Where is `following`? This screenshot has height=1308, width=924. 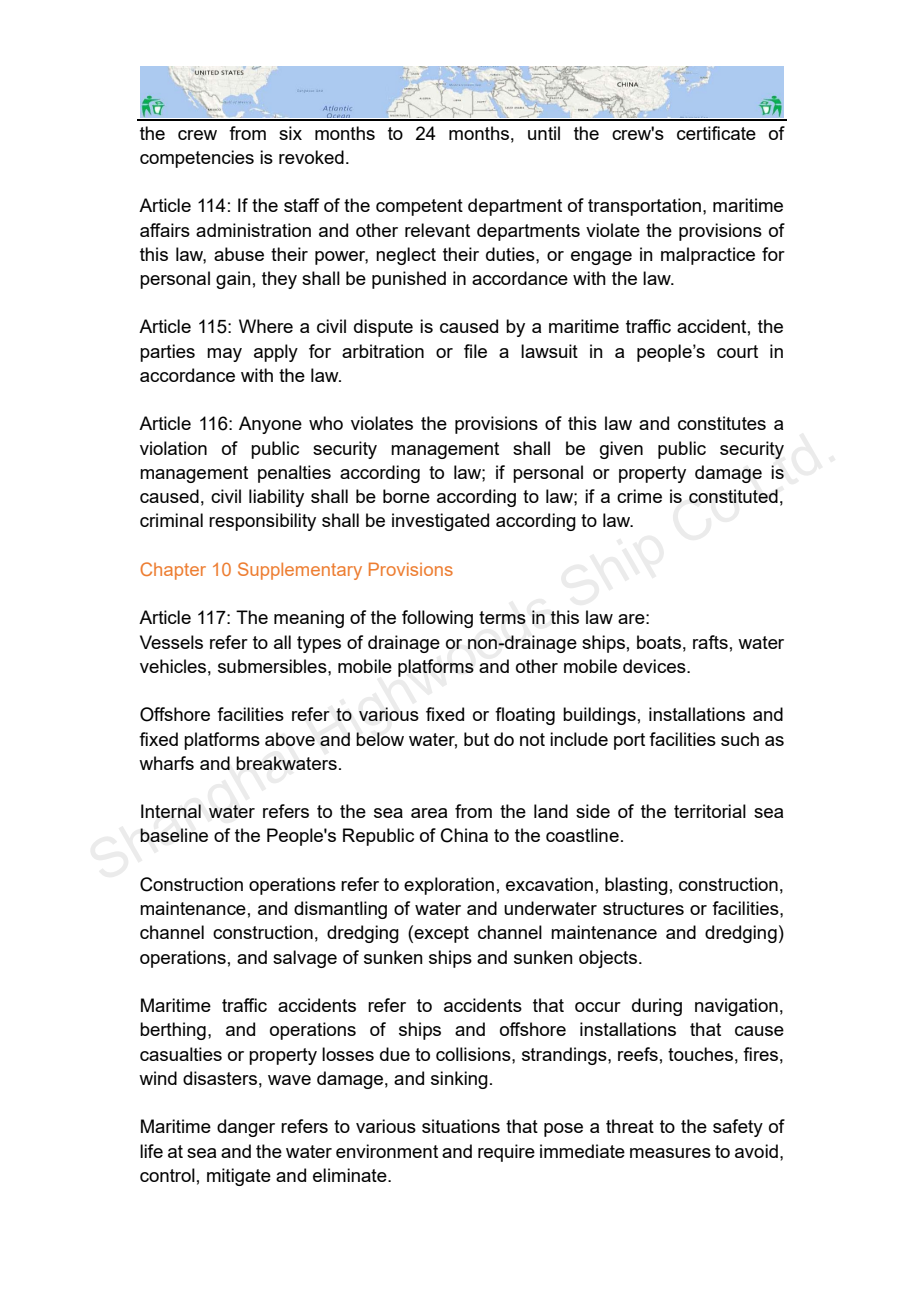 following is located at coordinates (437, 619).
